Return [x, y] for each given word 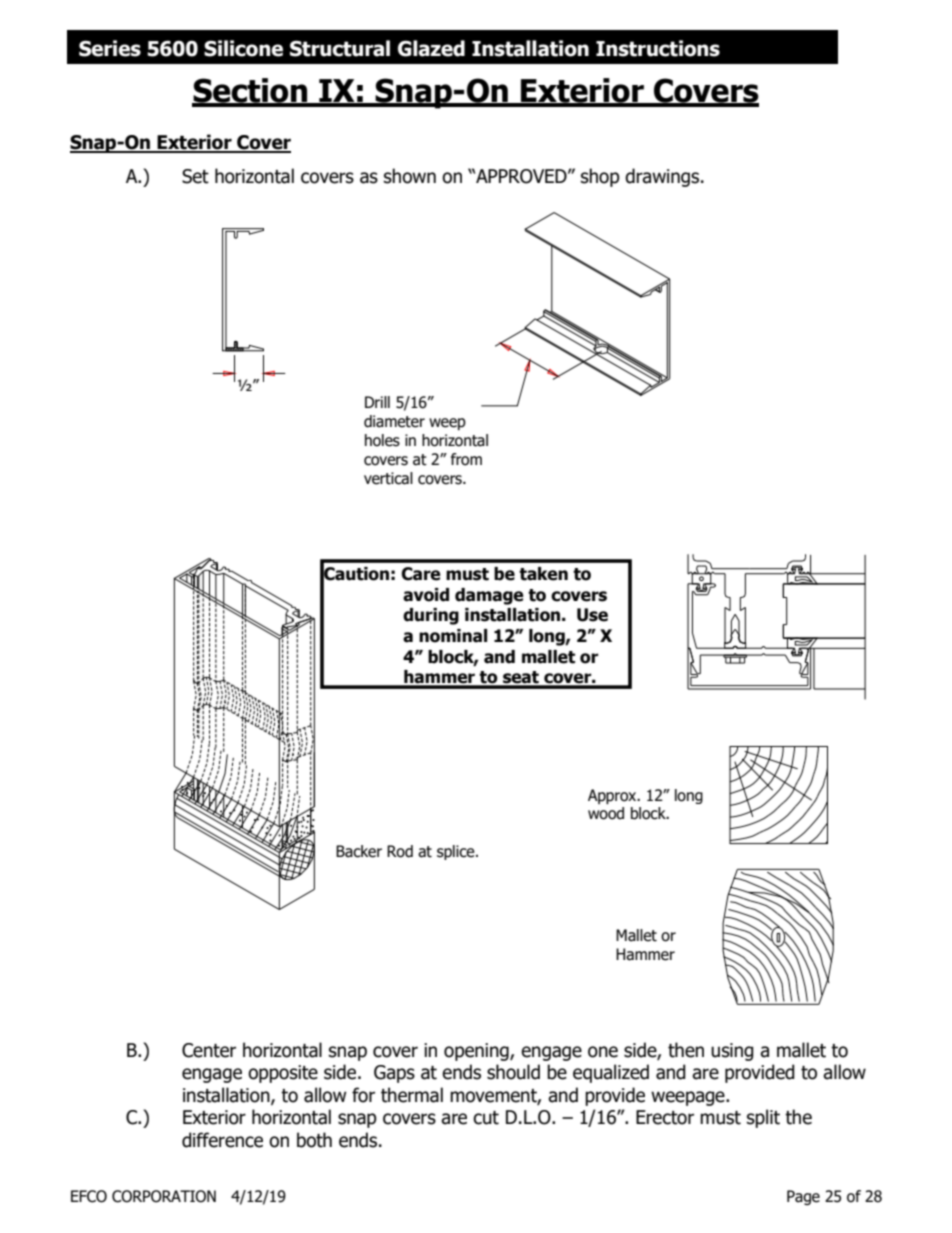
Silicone [243, 48]
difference [222, 1140]
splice [457, 852]
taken [543, 574]
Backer [359, 851]
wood [606, 813]
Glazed [431, 48]
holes [382, 440]
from [466, 459]
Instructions [658, 48]
